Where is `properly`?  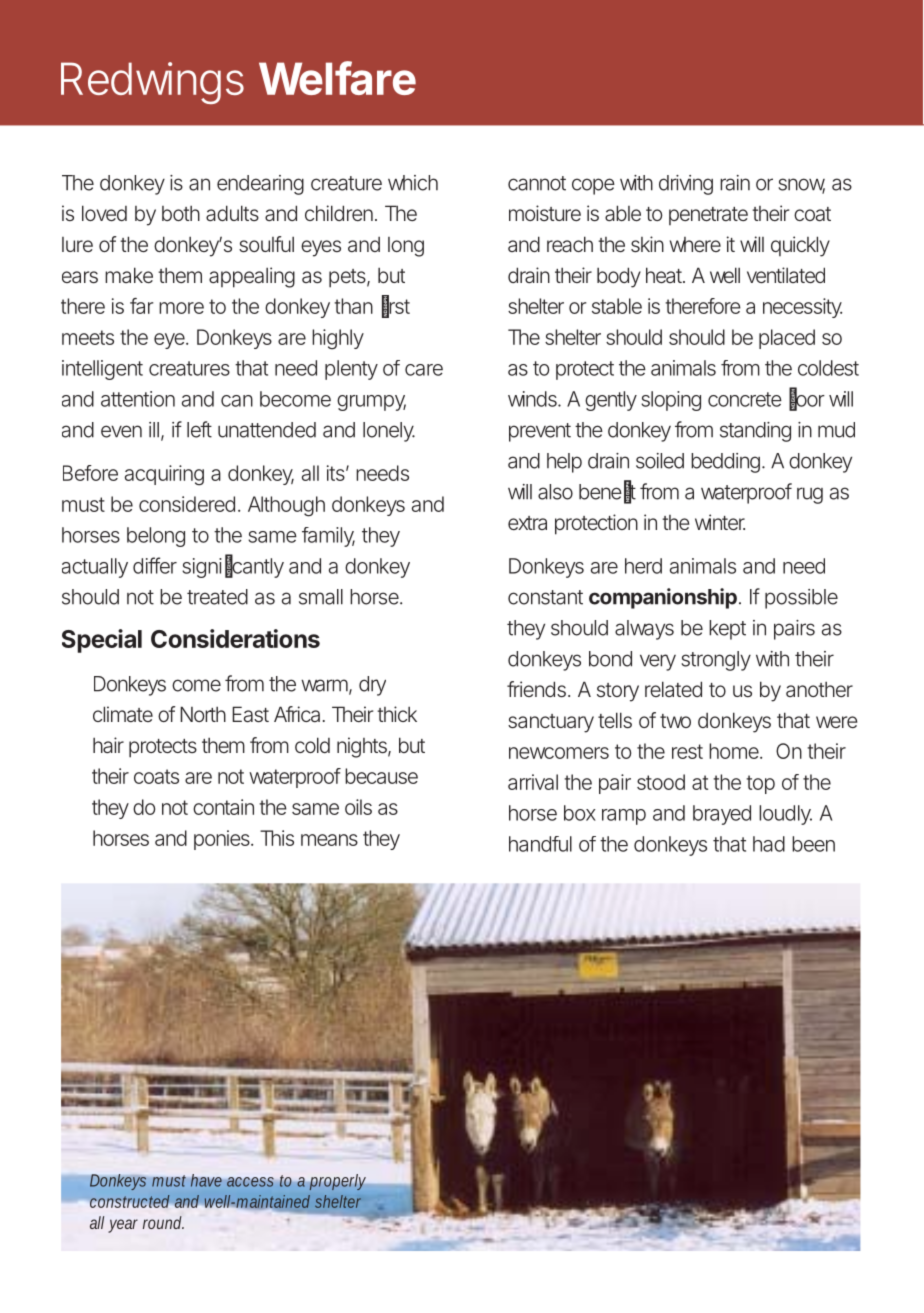
properly is located at coordinates (337, 1182).
